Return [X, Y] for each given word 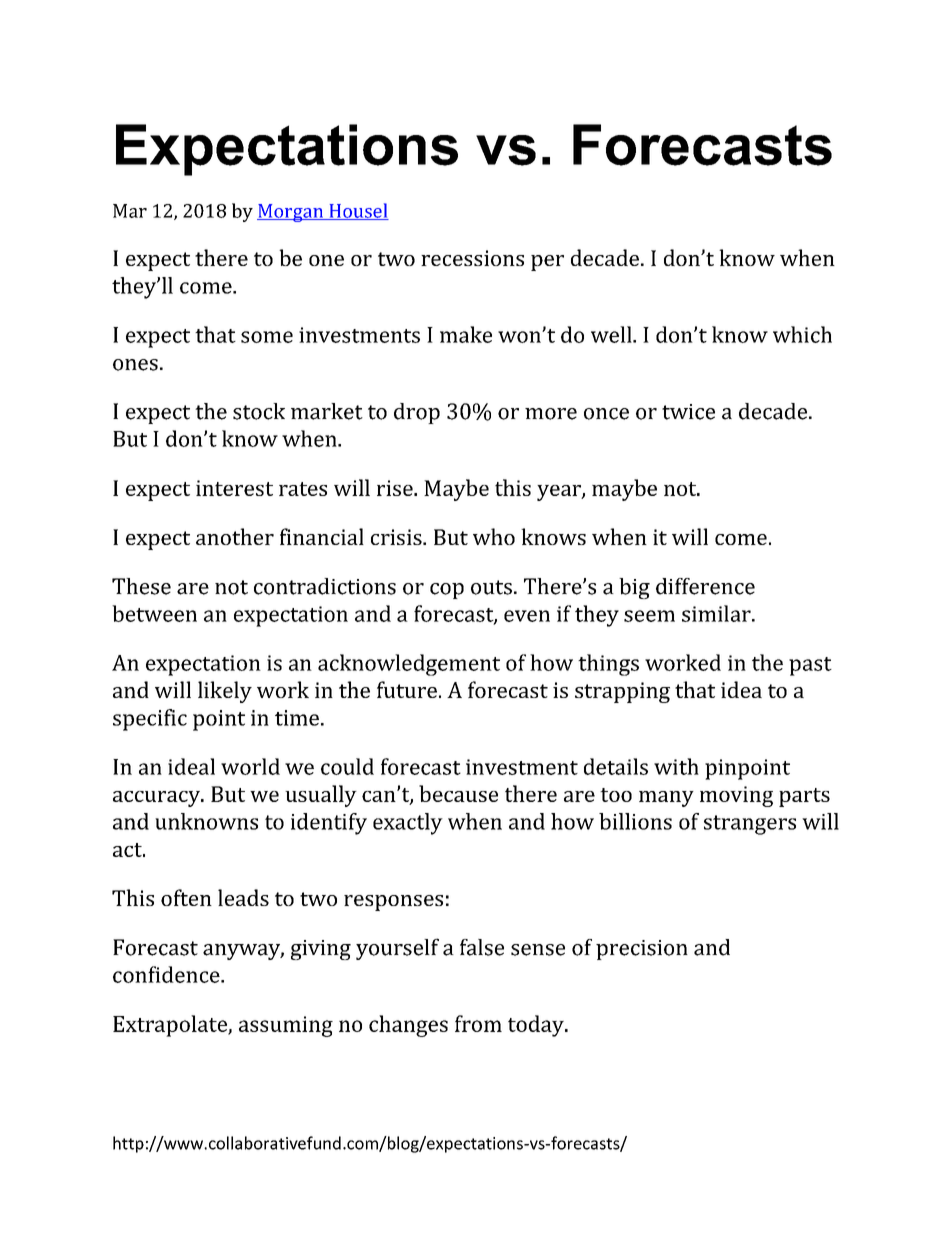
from [478, 1023]
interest [234, 488]
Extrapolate [171, 1026]
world [250, 766]
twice [688, 412]
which [802, 334]
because [458, 793]
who [494, 536]
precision [642, 950]
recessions [472, 258]
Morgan [291, 213]
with [676, 766]
